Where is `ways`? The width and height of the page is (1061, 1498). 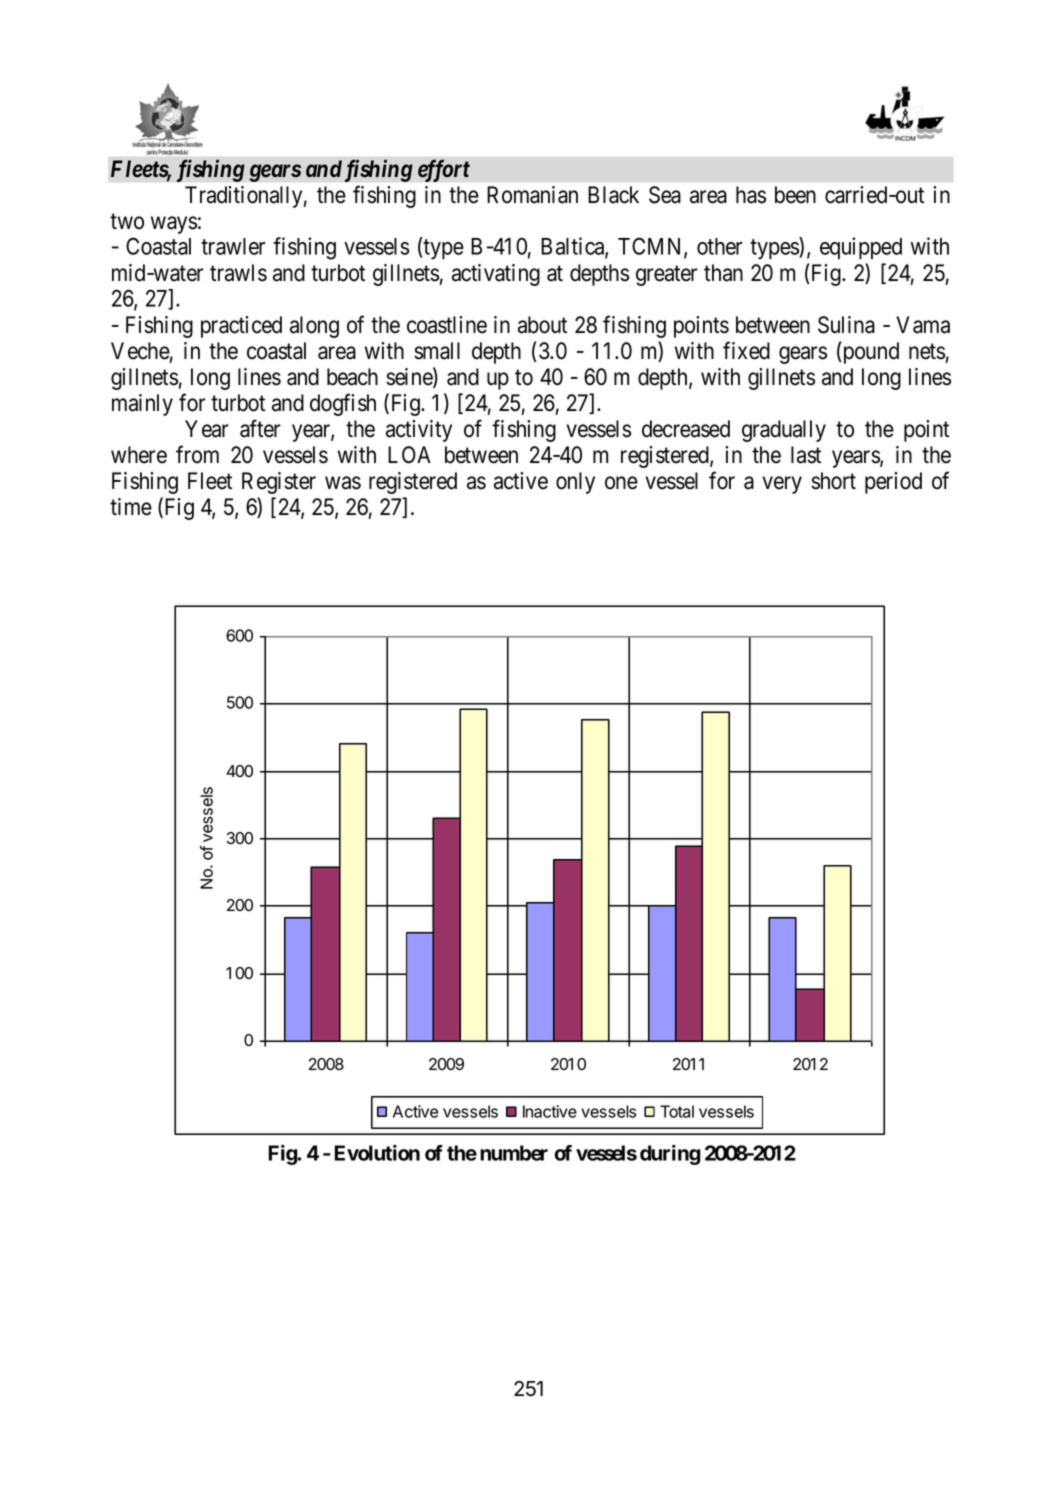
ways is located at coordinates (174, 225).
